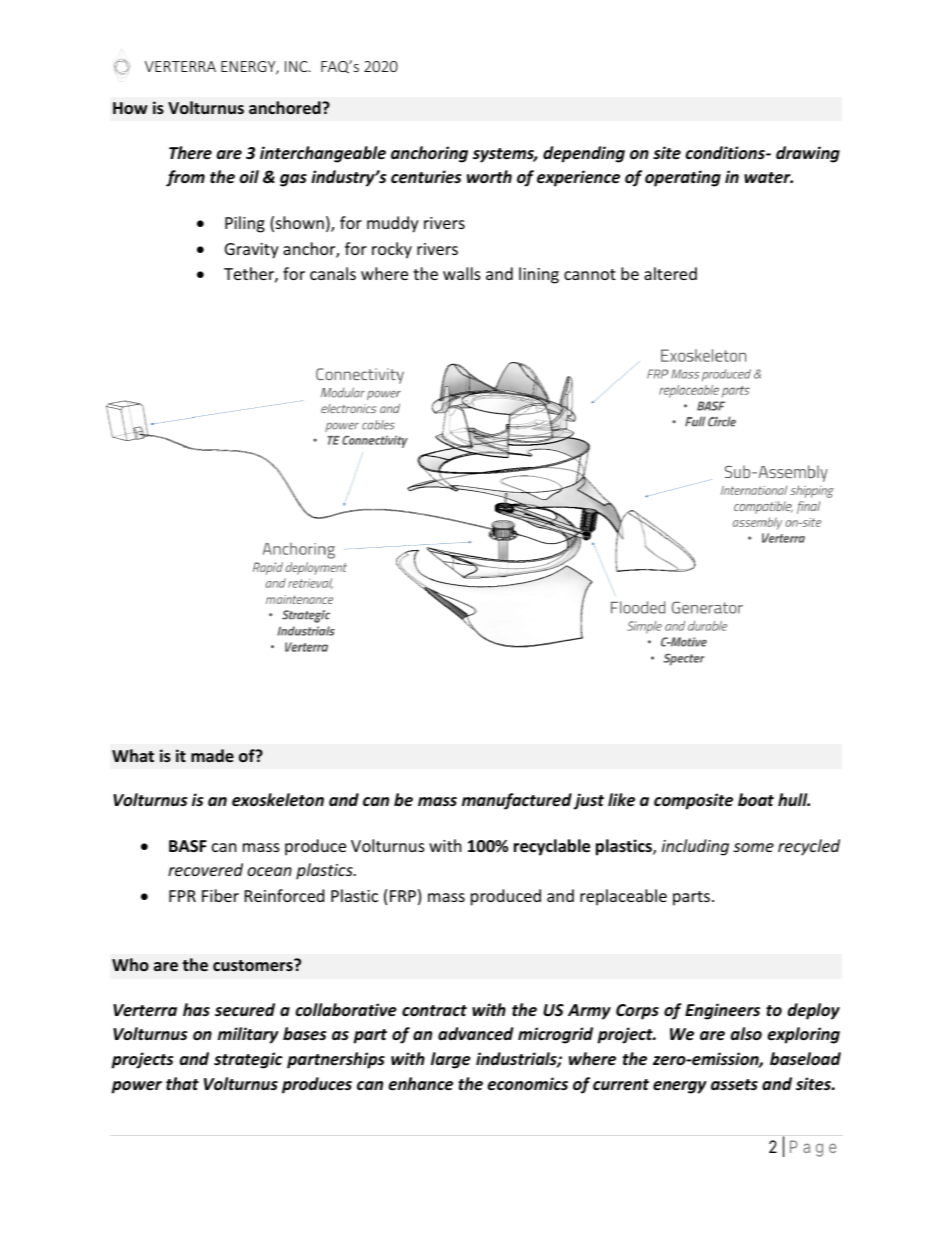 This image has width=952, height=1233. What do you see at coordinates (212, 755) in the image?
I see `made` at bounding box center [212, 755].
